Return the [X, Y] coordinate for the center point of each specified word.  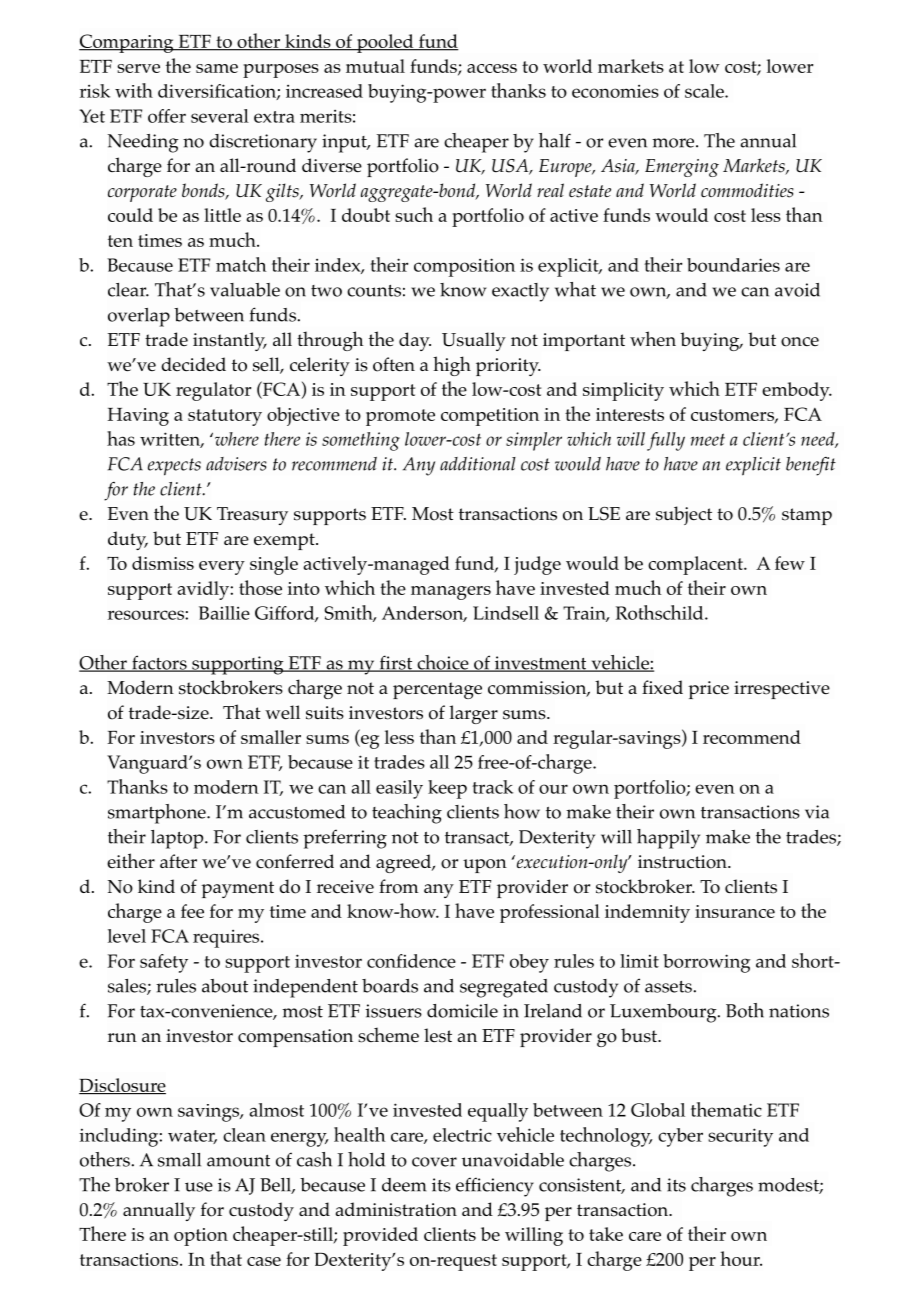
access [492, 68]
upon [485, 866]
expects [174, 467]
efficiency [495, 1187]
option [201, 1237]
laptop [178, 839]
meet [707, 439]
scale [705, 91]
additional [478, 464]
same [217, 68]
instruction [683, 862]
